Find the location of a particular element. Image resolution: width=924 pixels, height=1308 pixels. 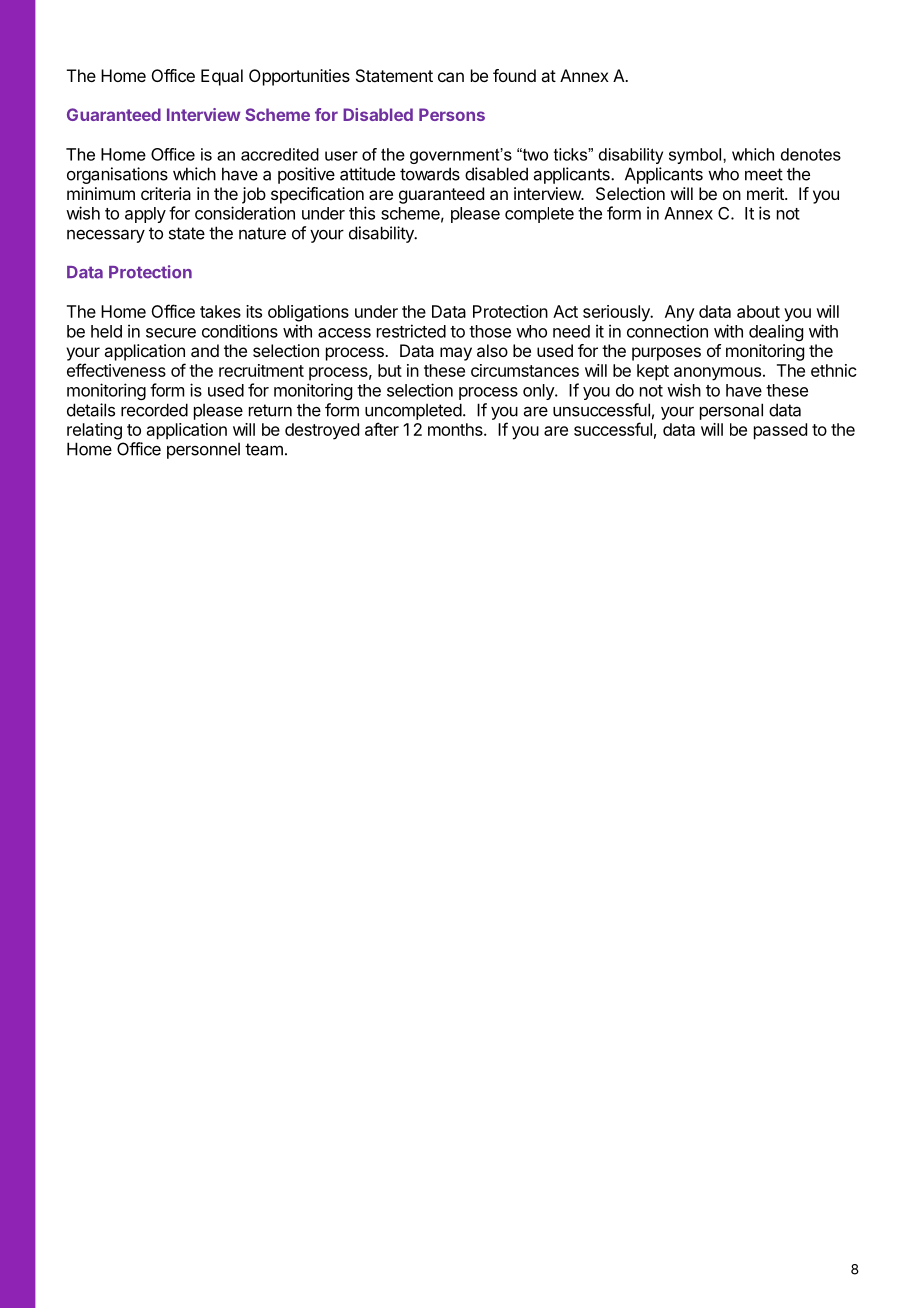

merit is located at coordinates (766, 193).
